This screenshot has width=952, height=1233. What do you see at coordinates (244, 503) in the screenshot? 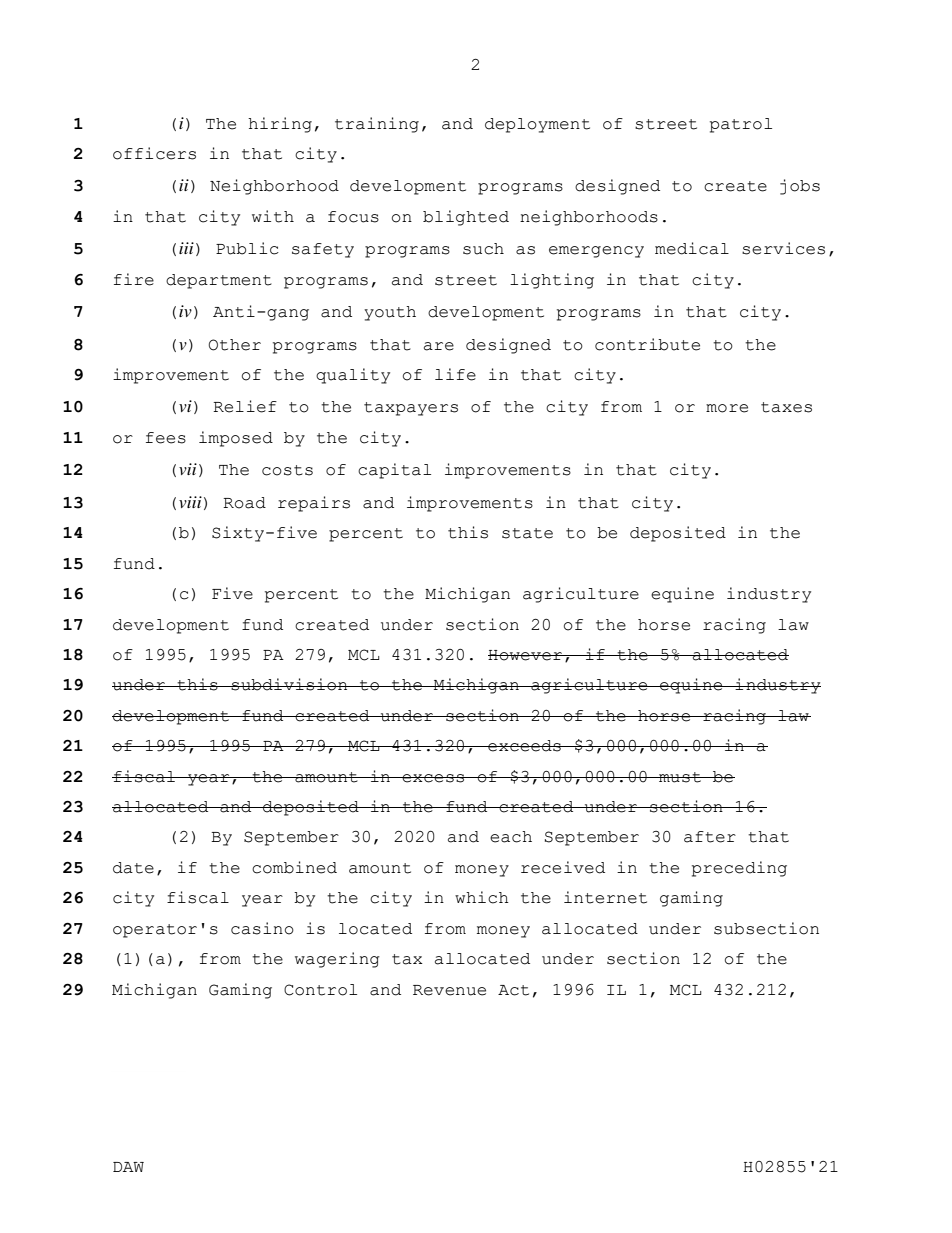
I see `Road` at bounding box center [244, 503].
